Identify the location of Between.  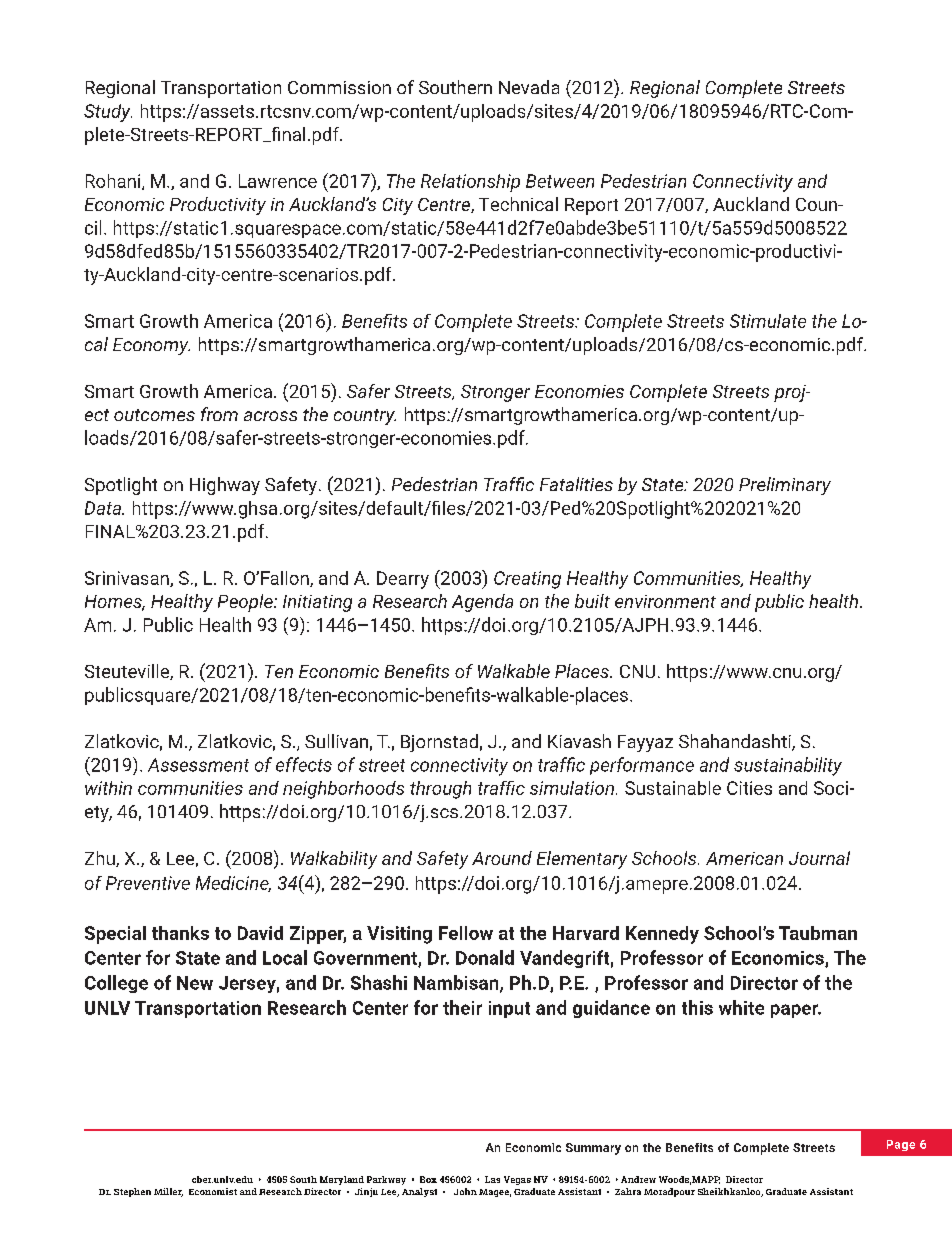
(560, 181).
